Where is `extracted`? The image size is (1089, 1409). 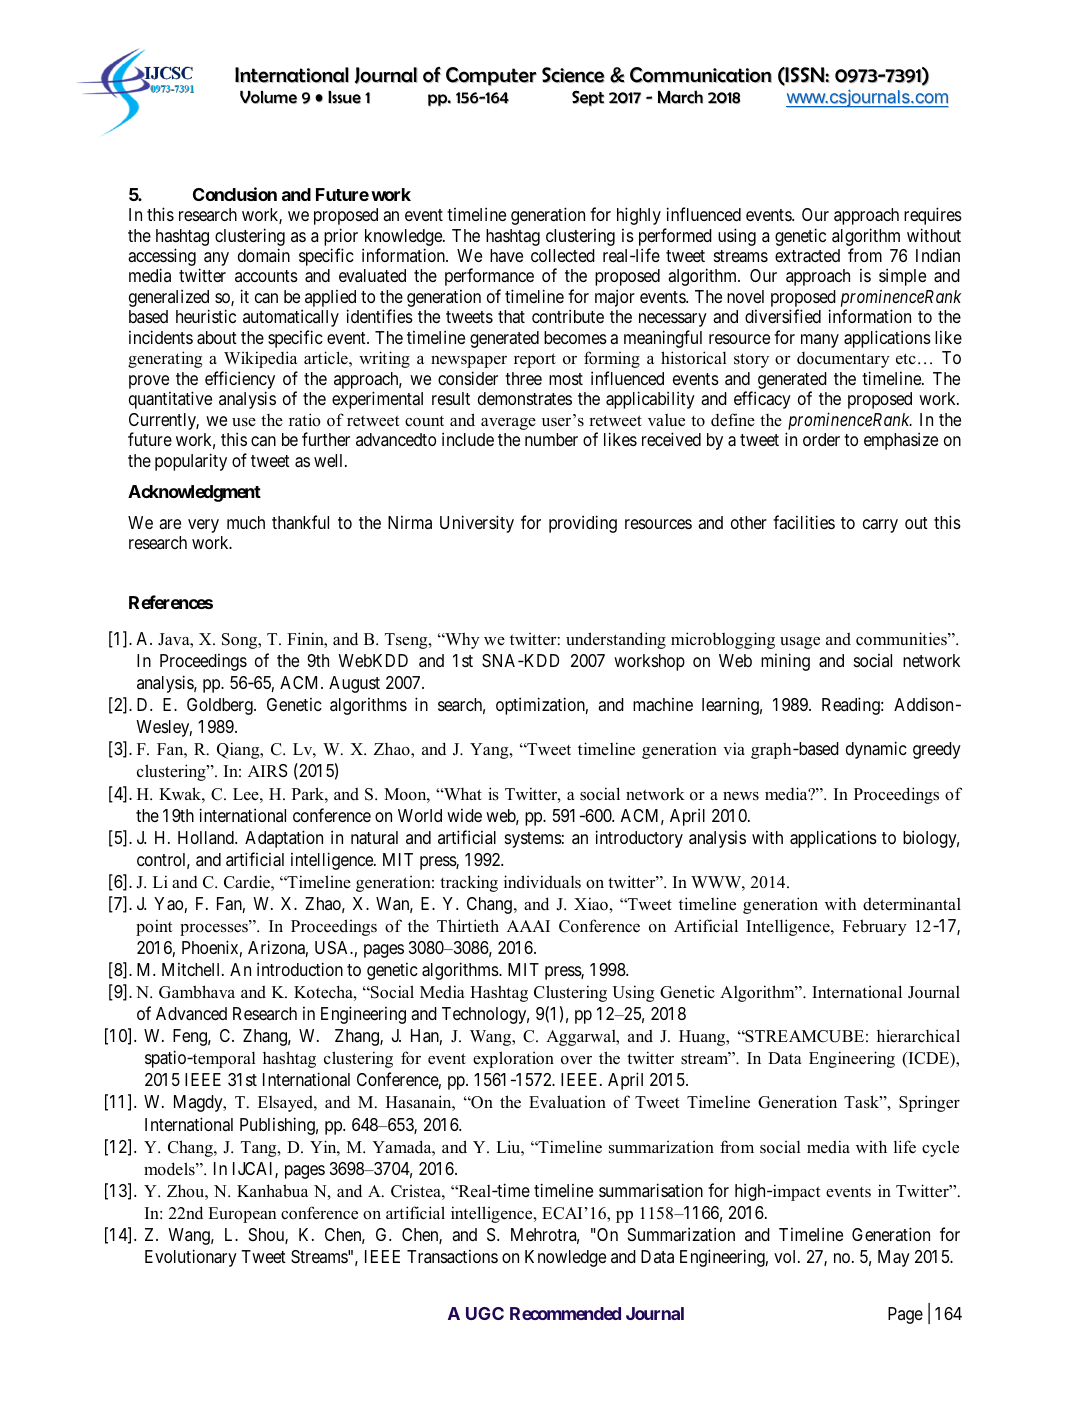 extracted is located at coordinates (807, 256).
